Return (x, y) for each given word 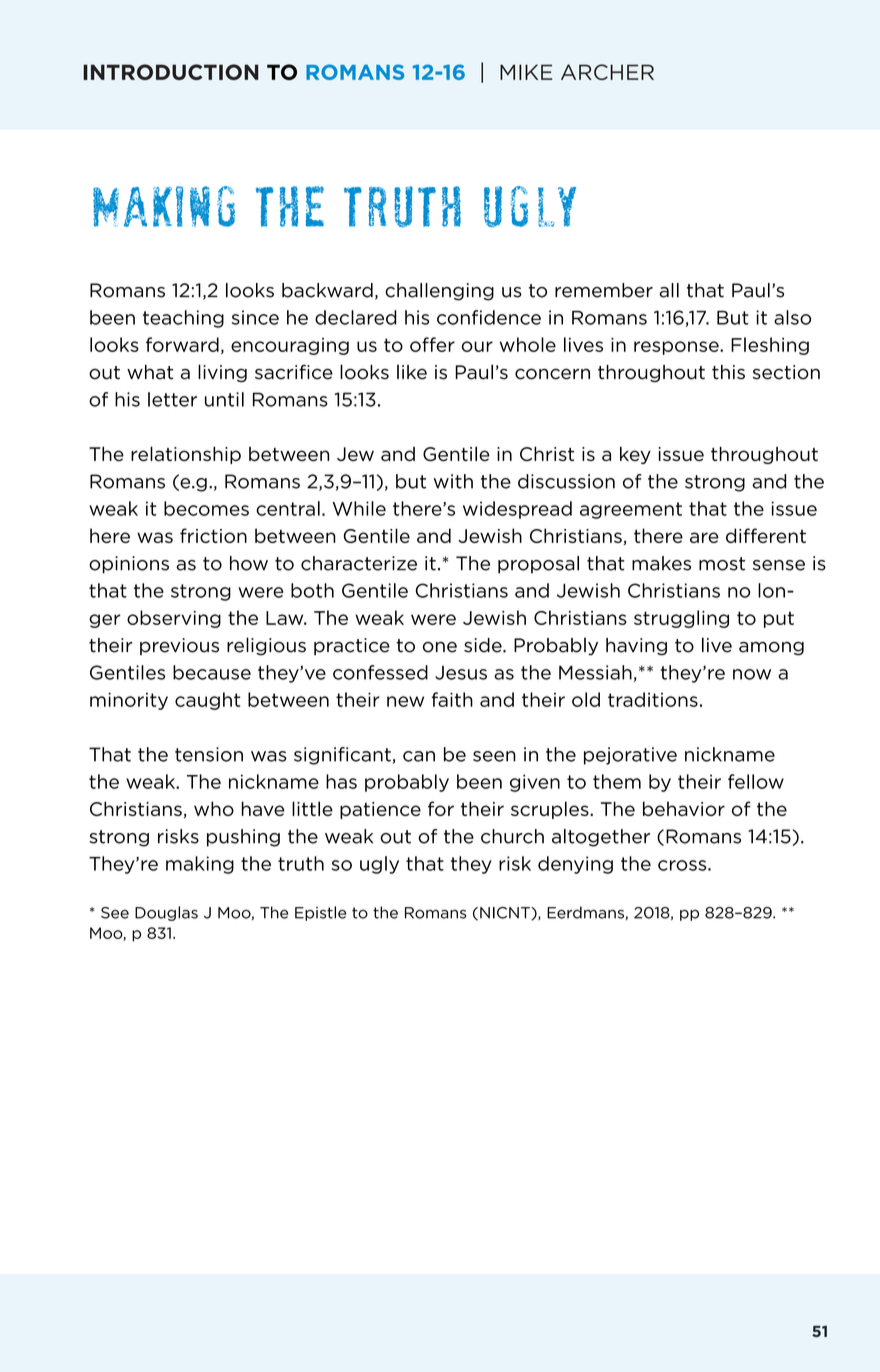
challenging (439, 292)
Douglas (166, 913)
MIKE (526, 72)
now (752, 674)
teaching (183, 319)
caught (208, 701)
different (766, 535)
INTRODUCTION (170, 72)
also (792, 317)
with (453, 481)
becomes (206, 508)
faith (452, 699)
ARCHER (607, 72)
